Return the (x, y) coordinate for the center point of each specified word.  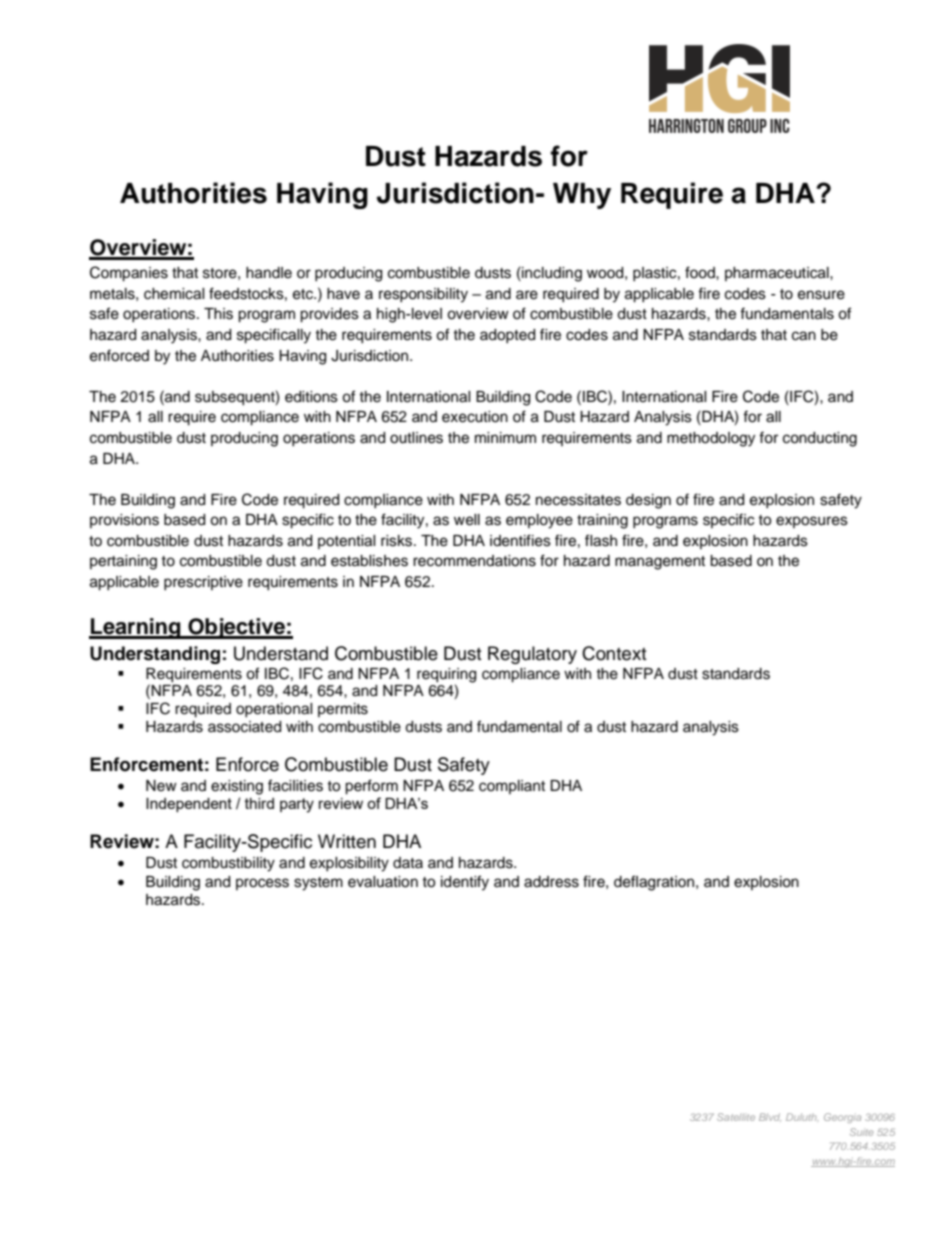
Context (614, 653)
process (262, 884)
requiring (446, 675)
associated (244, 727)
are (527, 295)
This (218, 314)
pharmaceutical (778, 274)
